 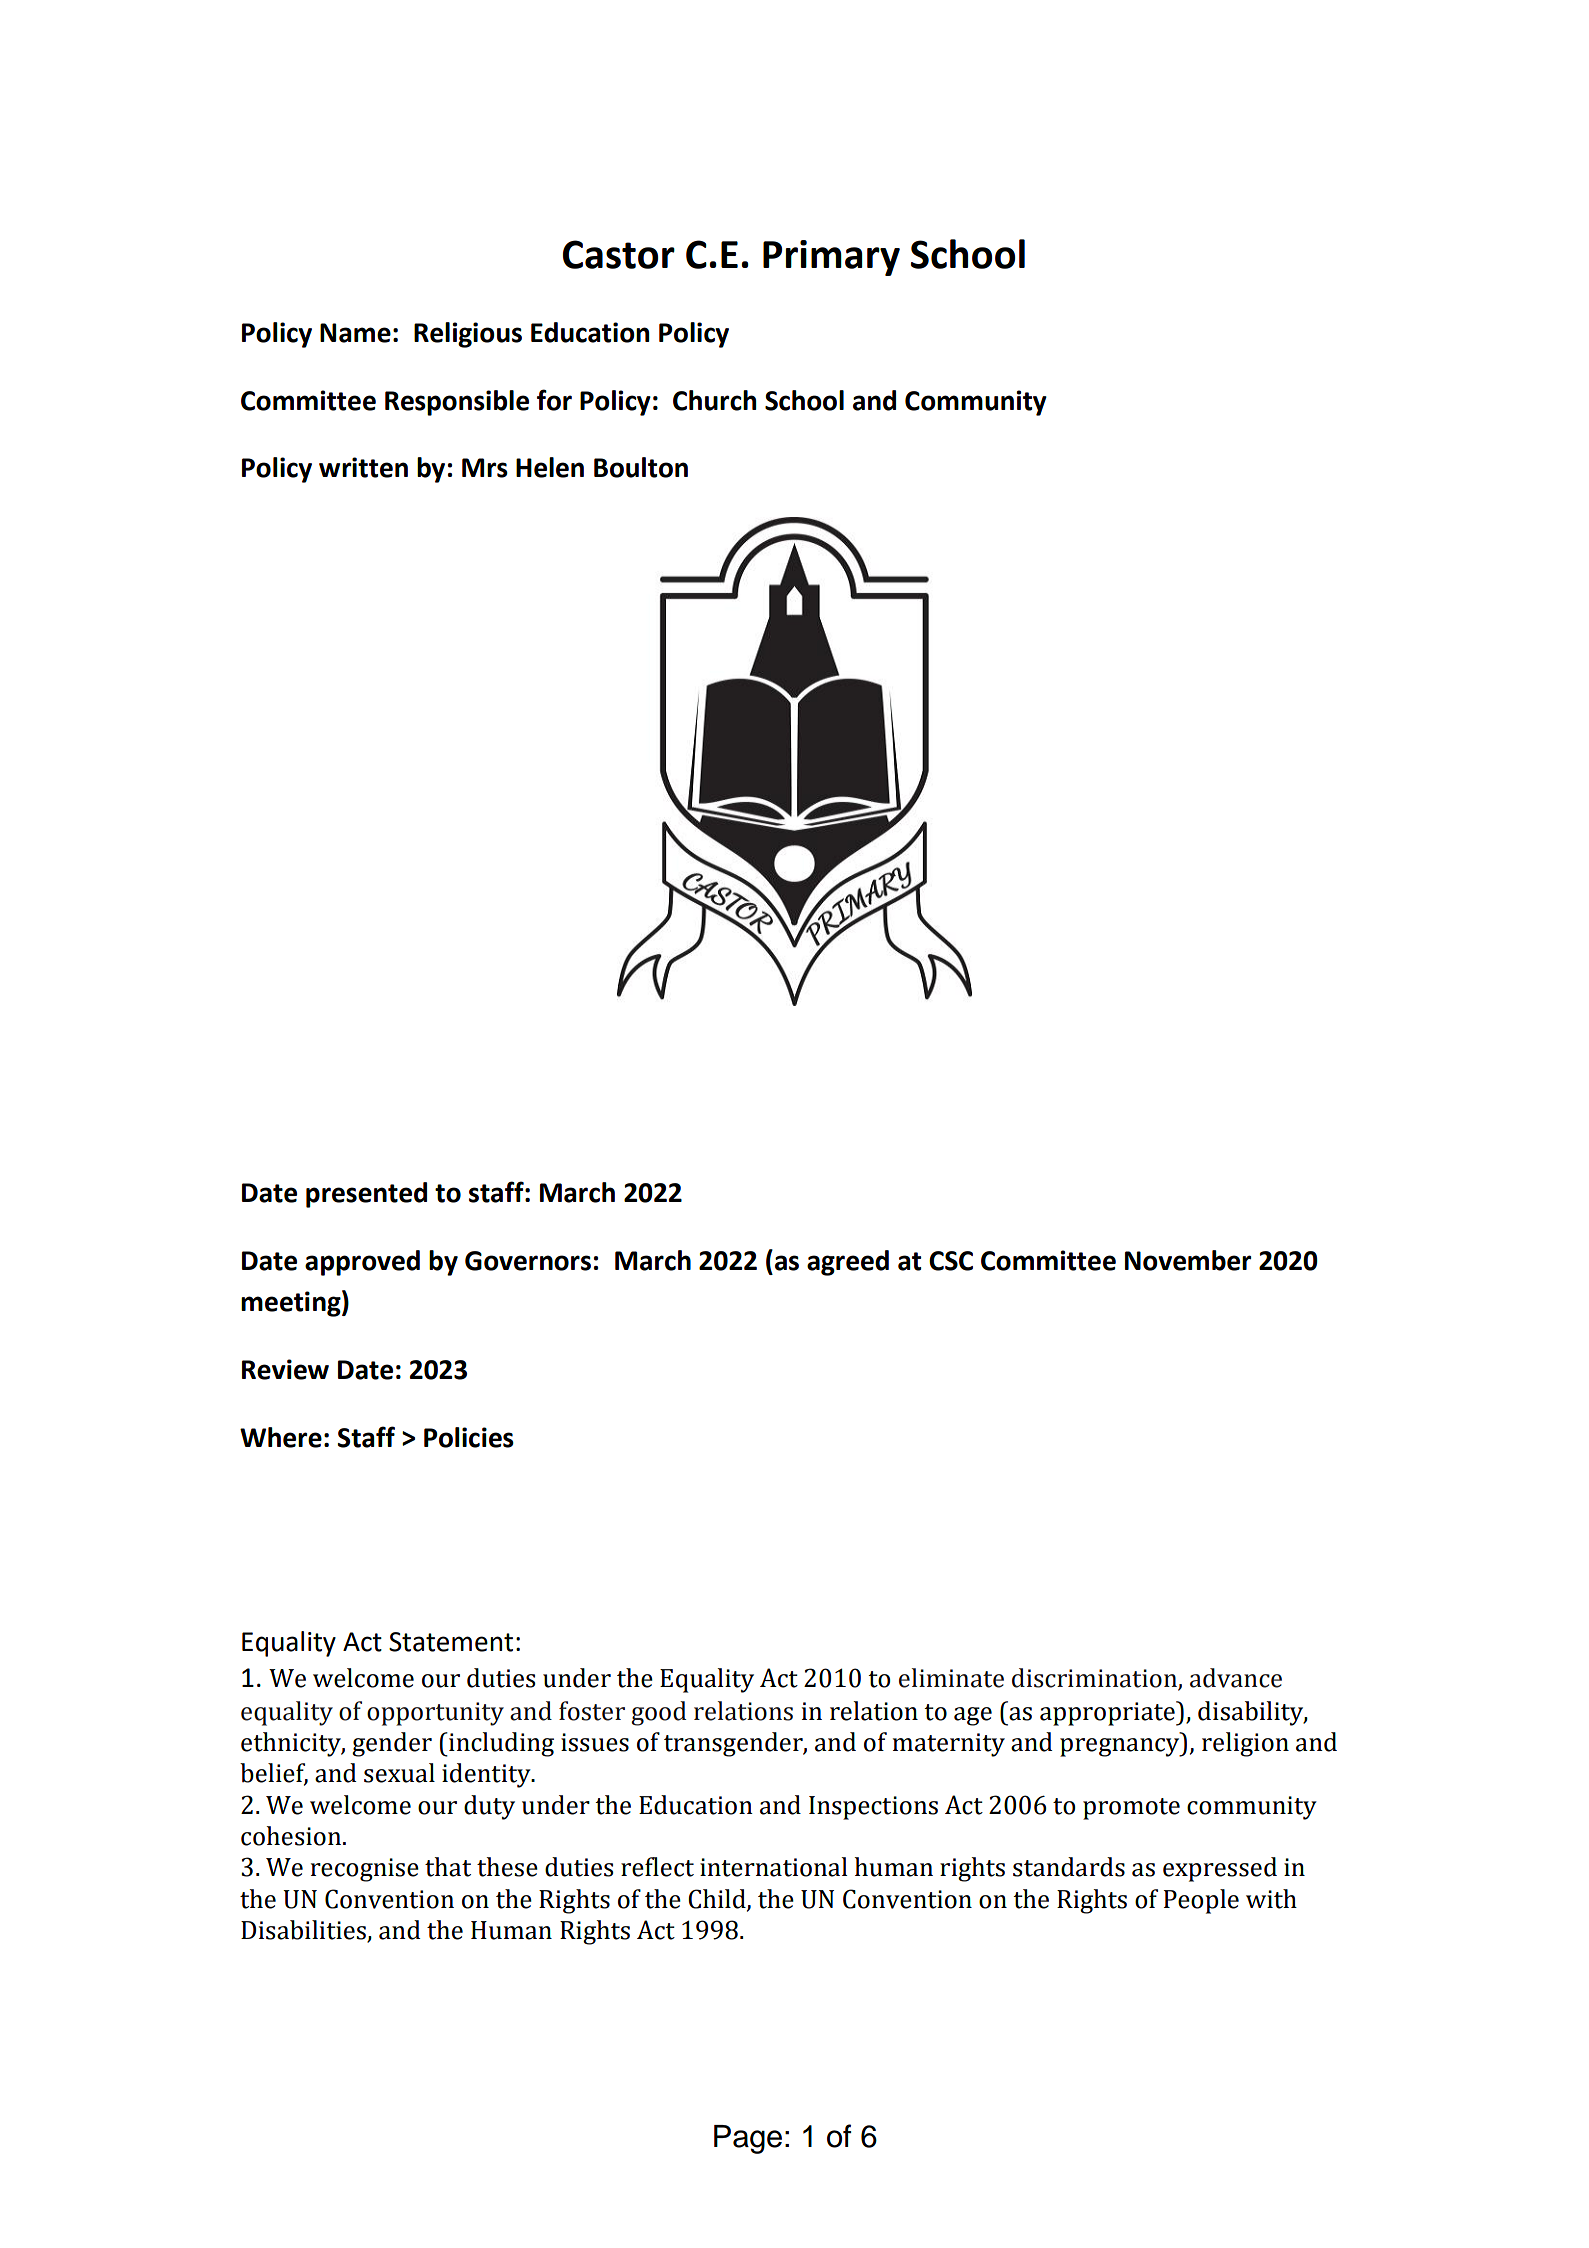 I want to click on agreed, so click(x=848, y=1263).
